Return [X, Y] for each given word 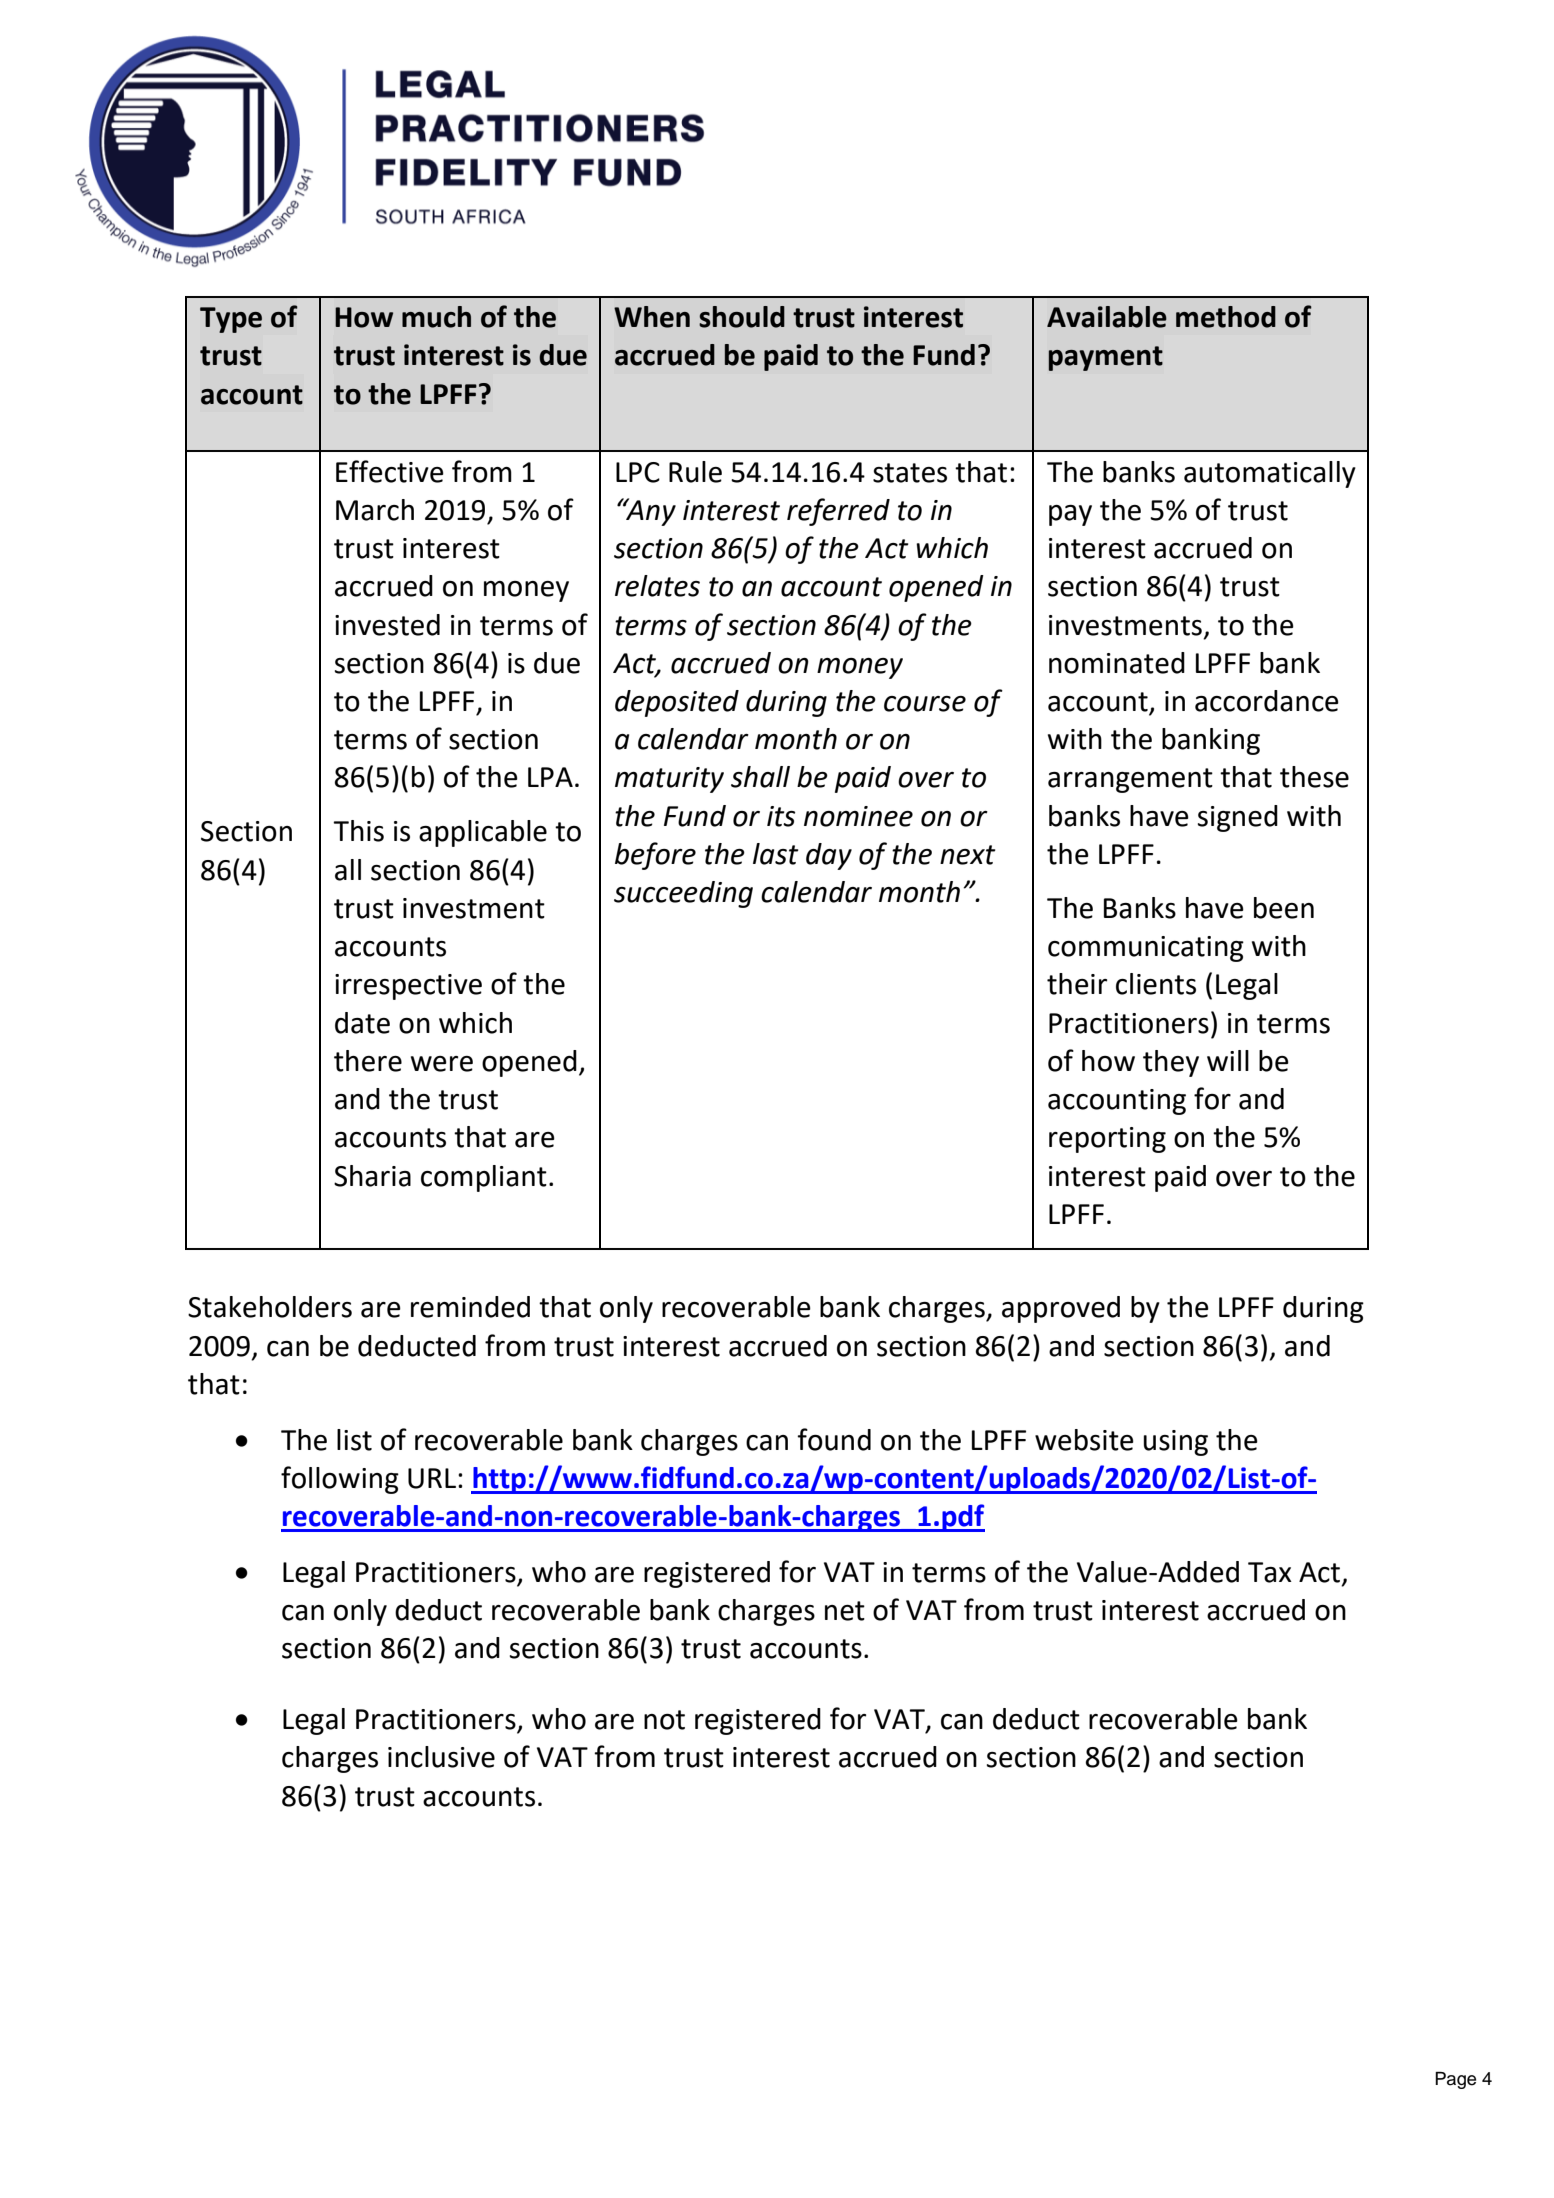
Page [1455, 2080]
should [742, 317]
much [436, 317]
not [664, 1720]
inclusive [441, 1757]
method [1226, 317]
